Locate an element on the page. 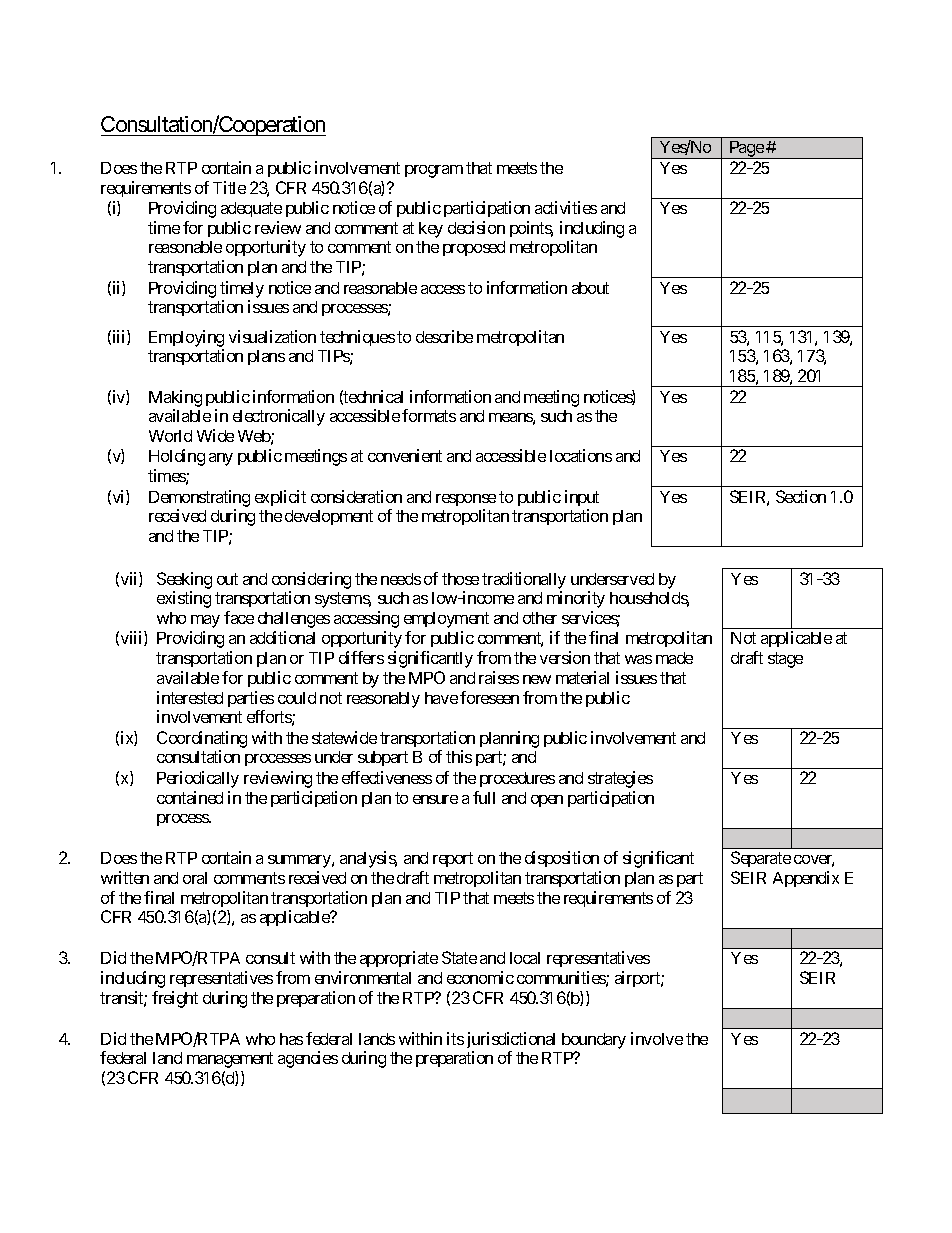 The height and width of the page is (1233, 952). made is located at coordinates (674, 658).
